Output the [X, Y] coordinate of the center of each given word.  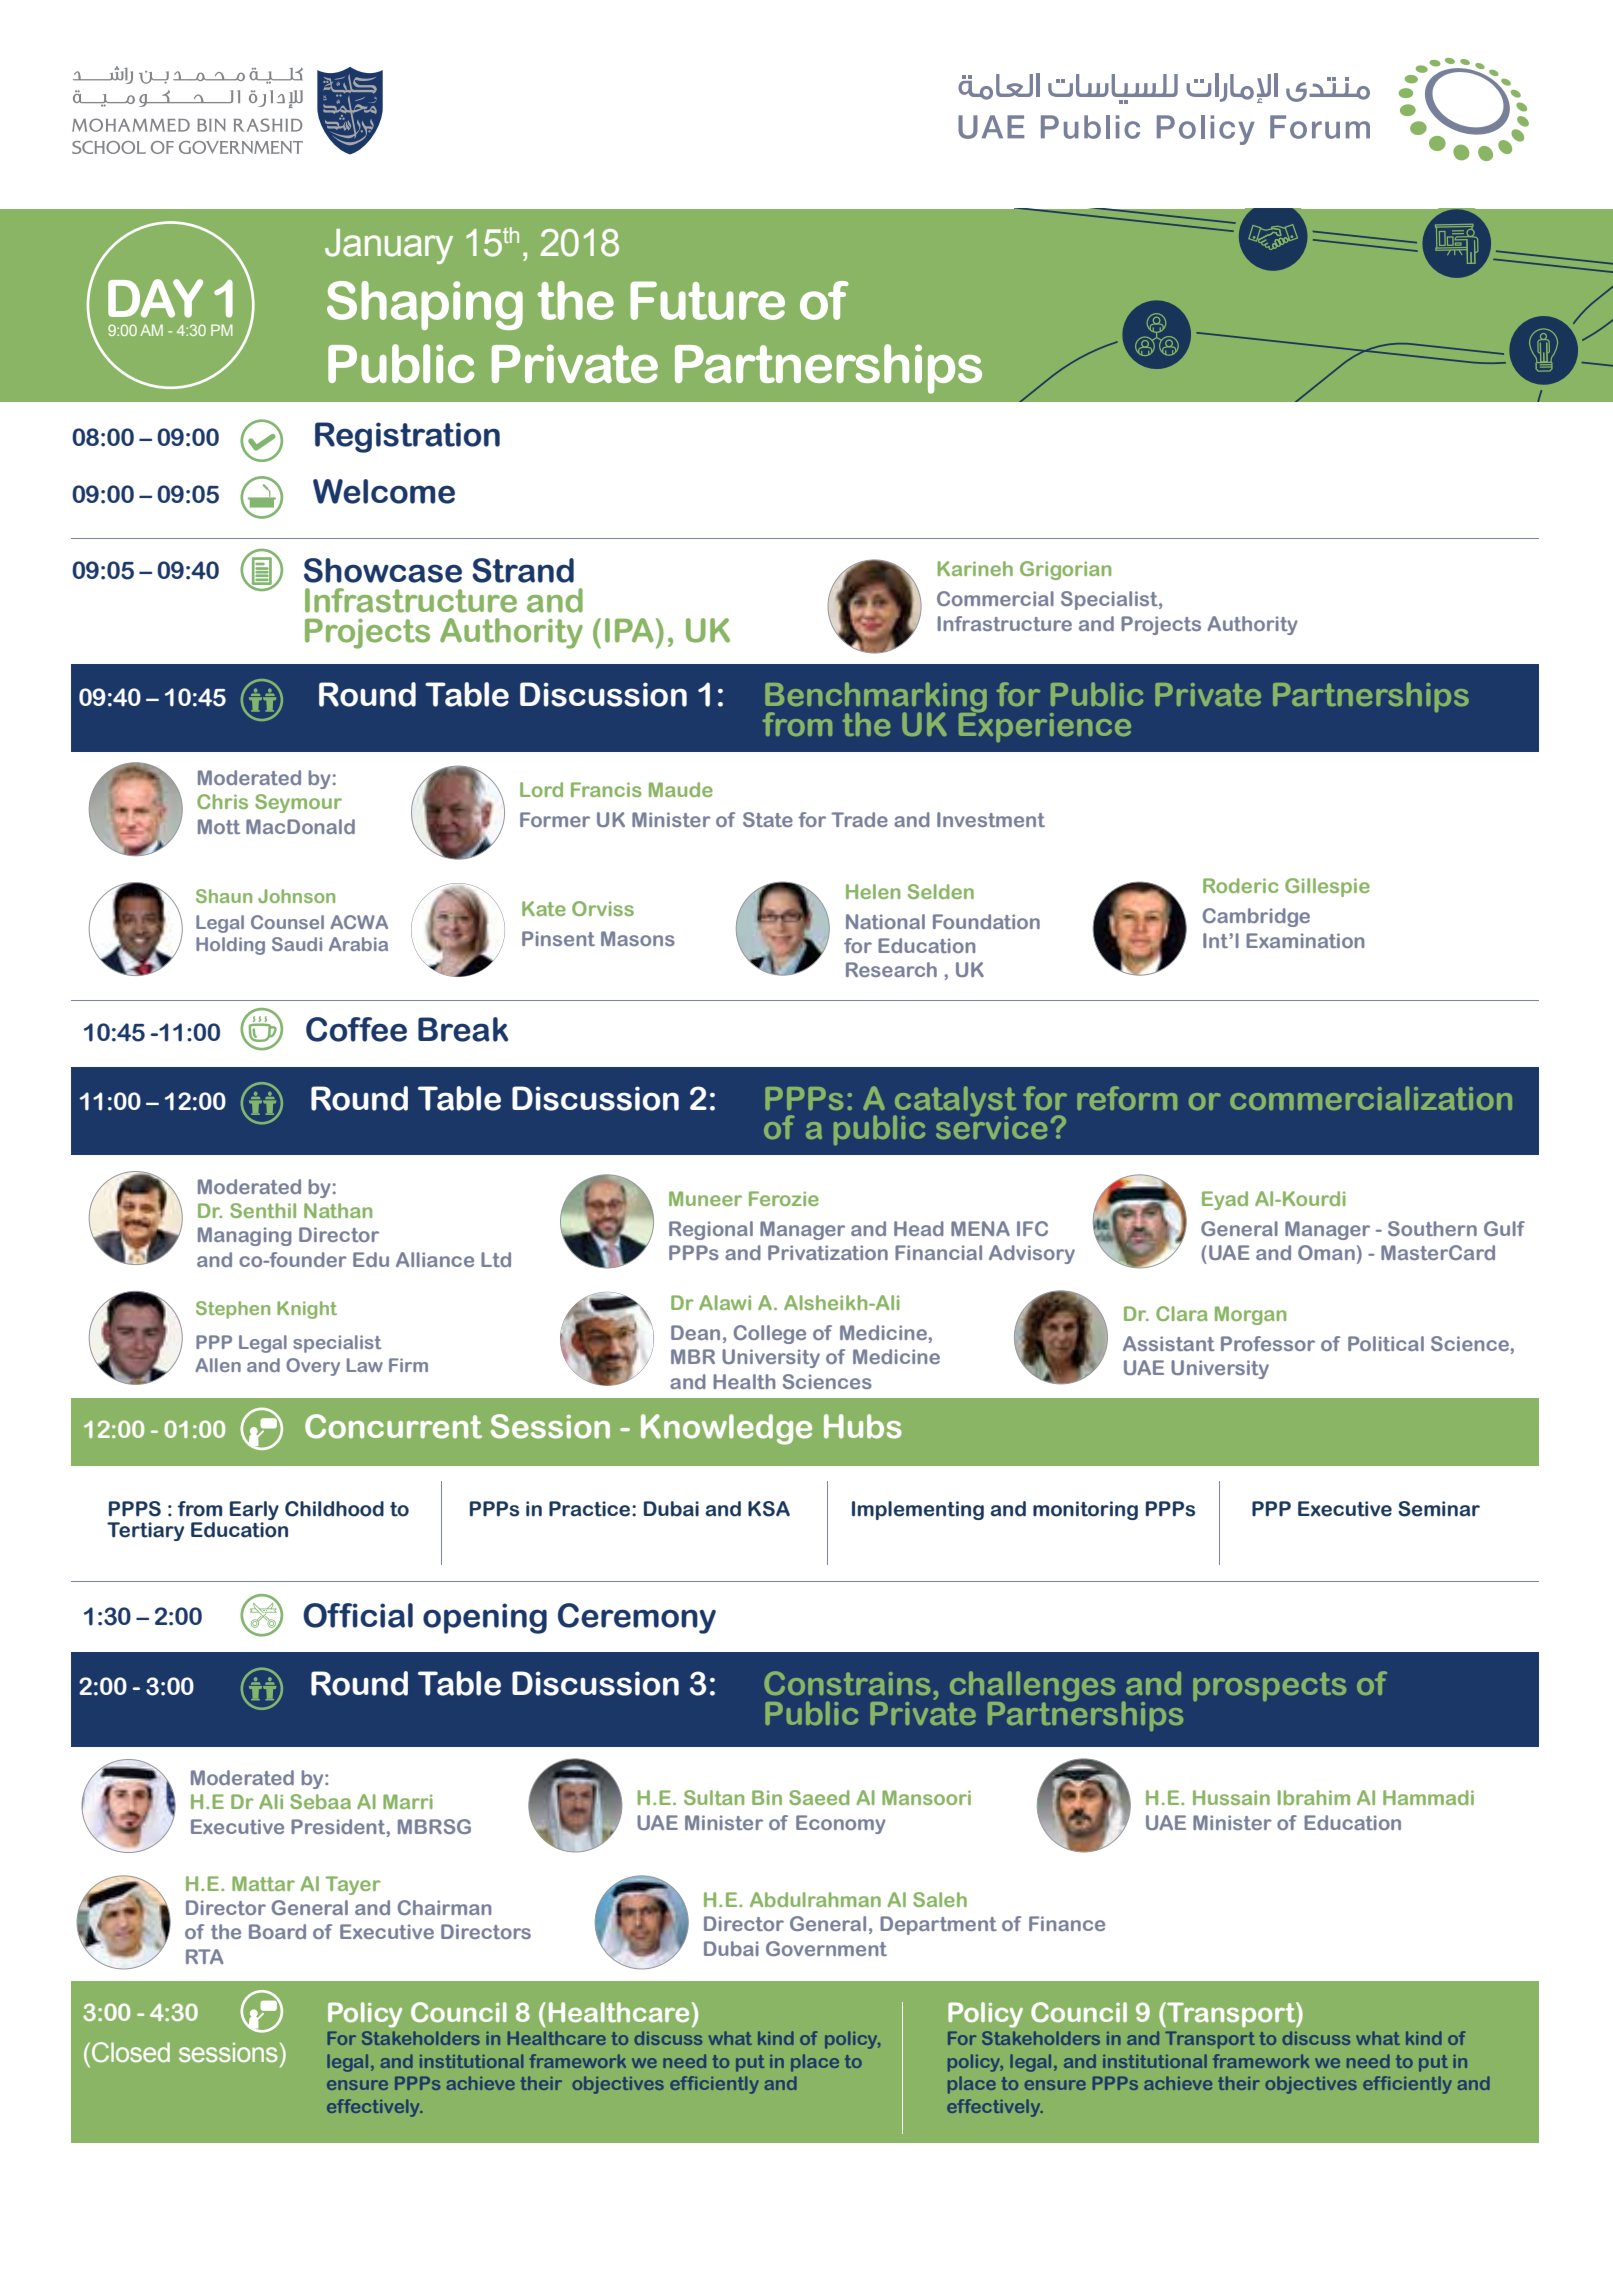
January [389, 246]
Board [277, 1931]
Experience [1045, 726]
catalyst [954, 1102]
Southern [1432, 1228]
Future [707, 300]
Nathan [338, 1210]
